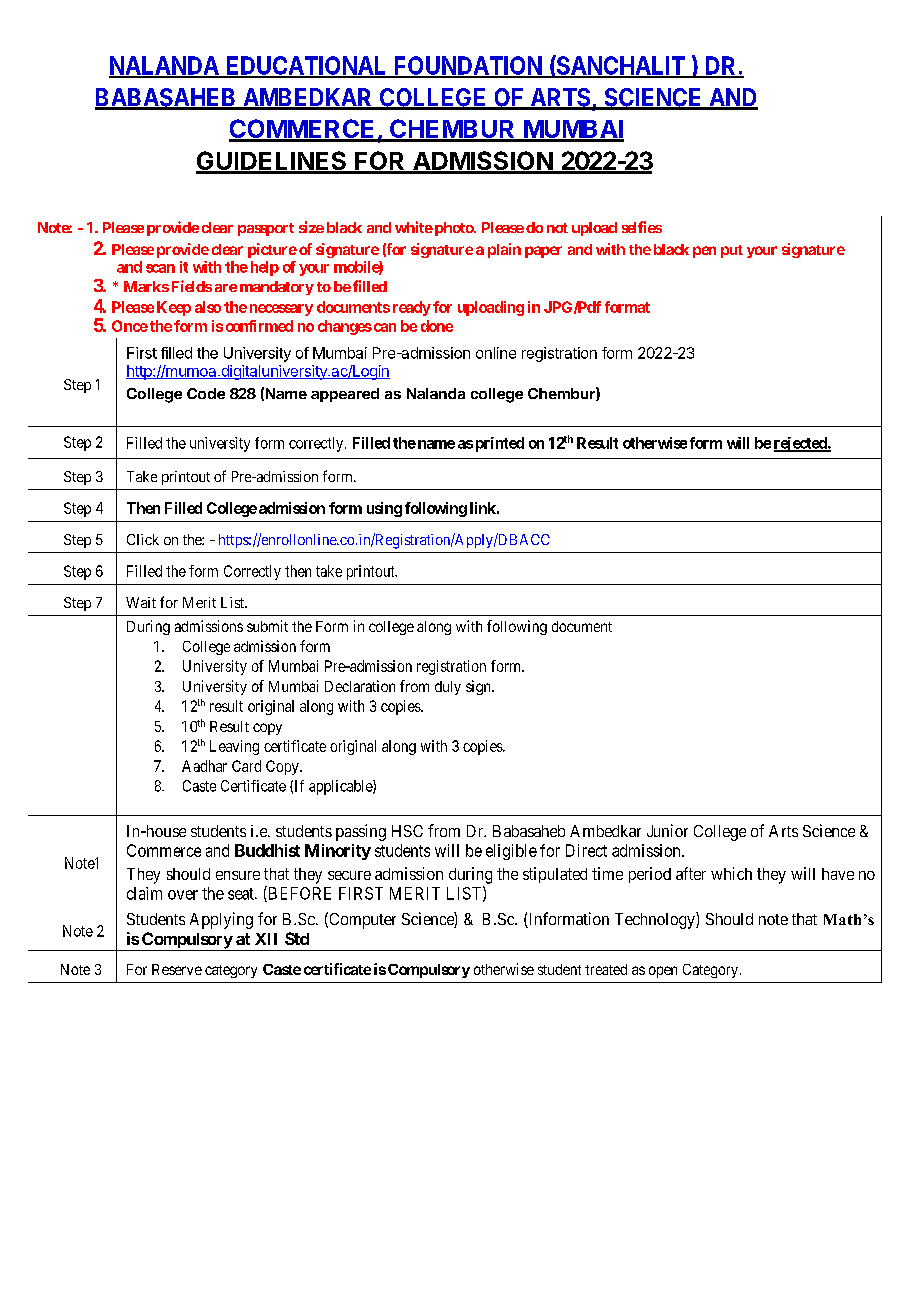 The width and height of the screenshot is (924, 1307). Describe the element at coordinates (234, 747) in the screenshot. I see `Leaving` at that location.
